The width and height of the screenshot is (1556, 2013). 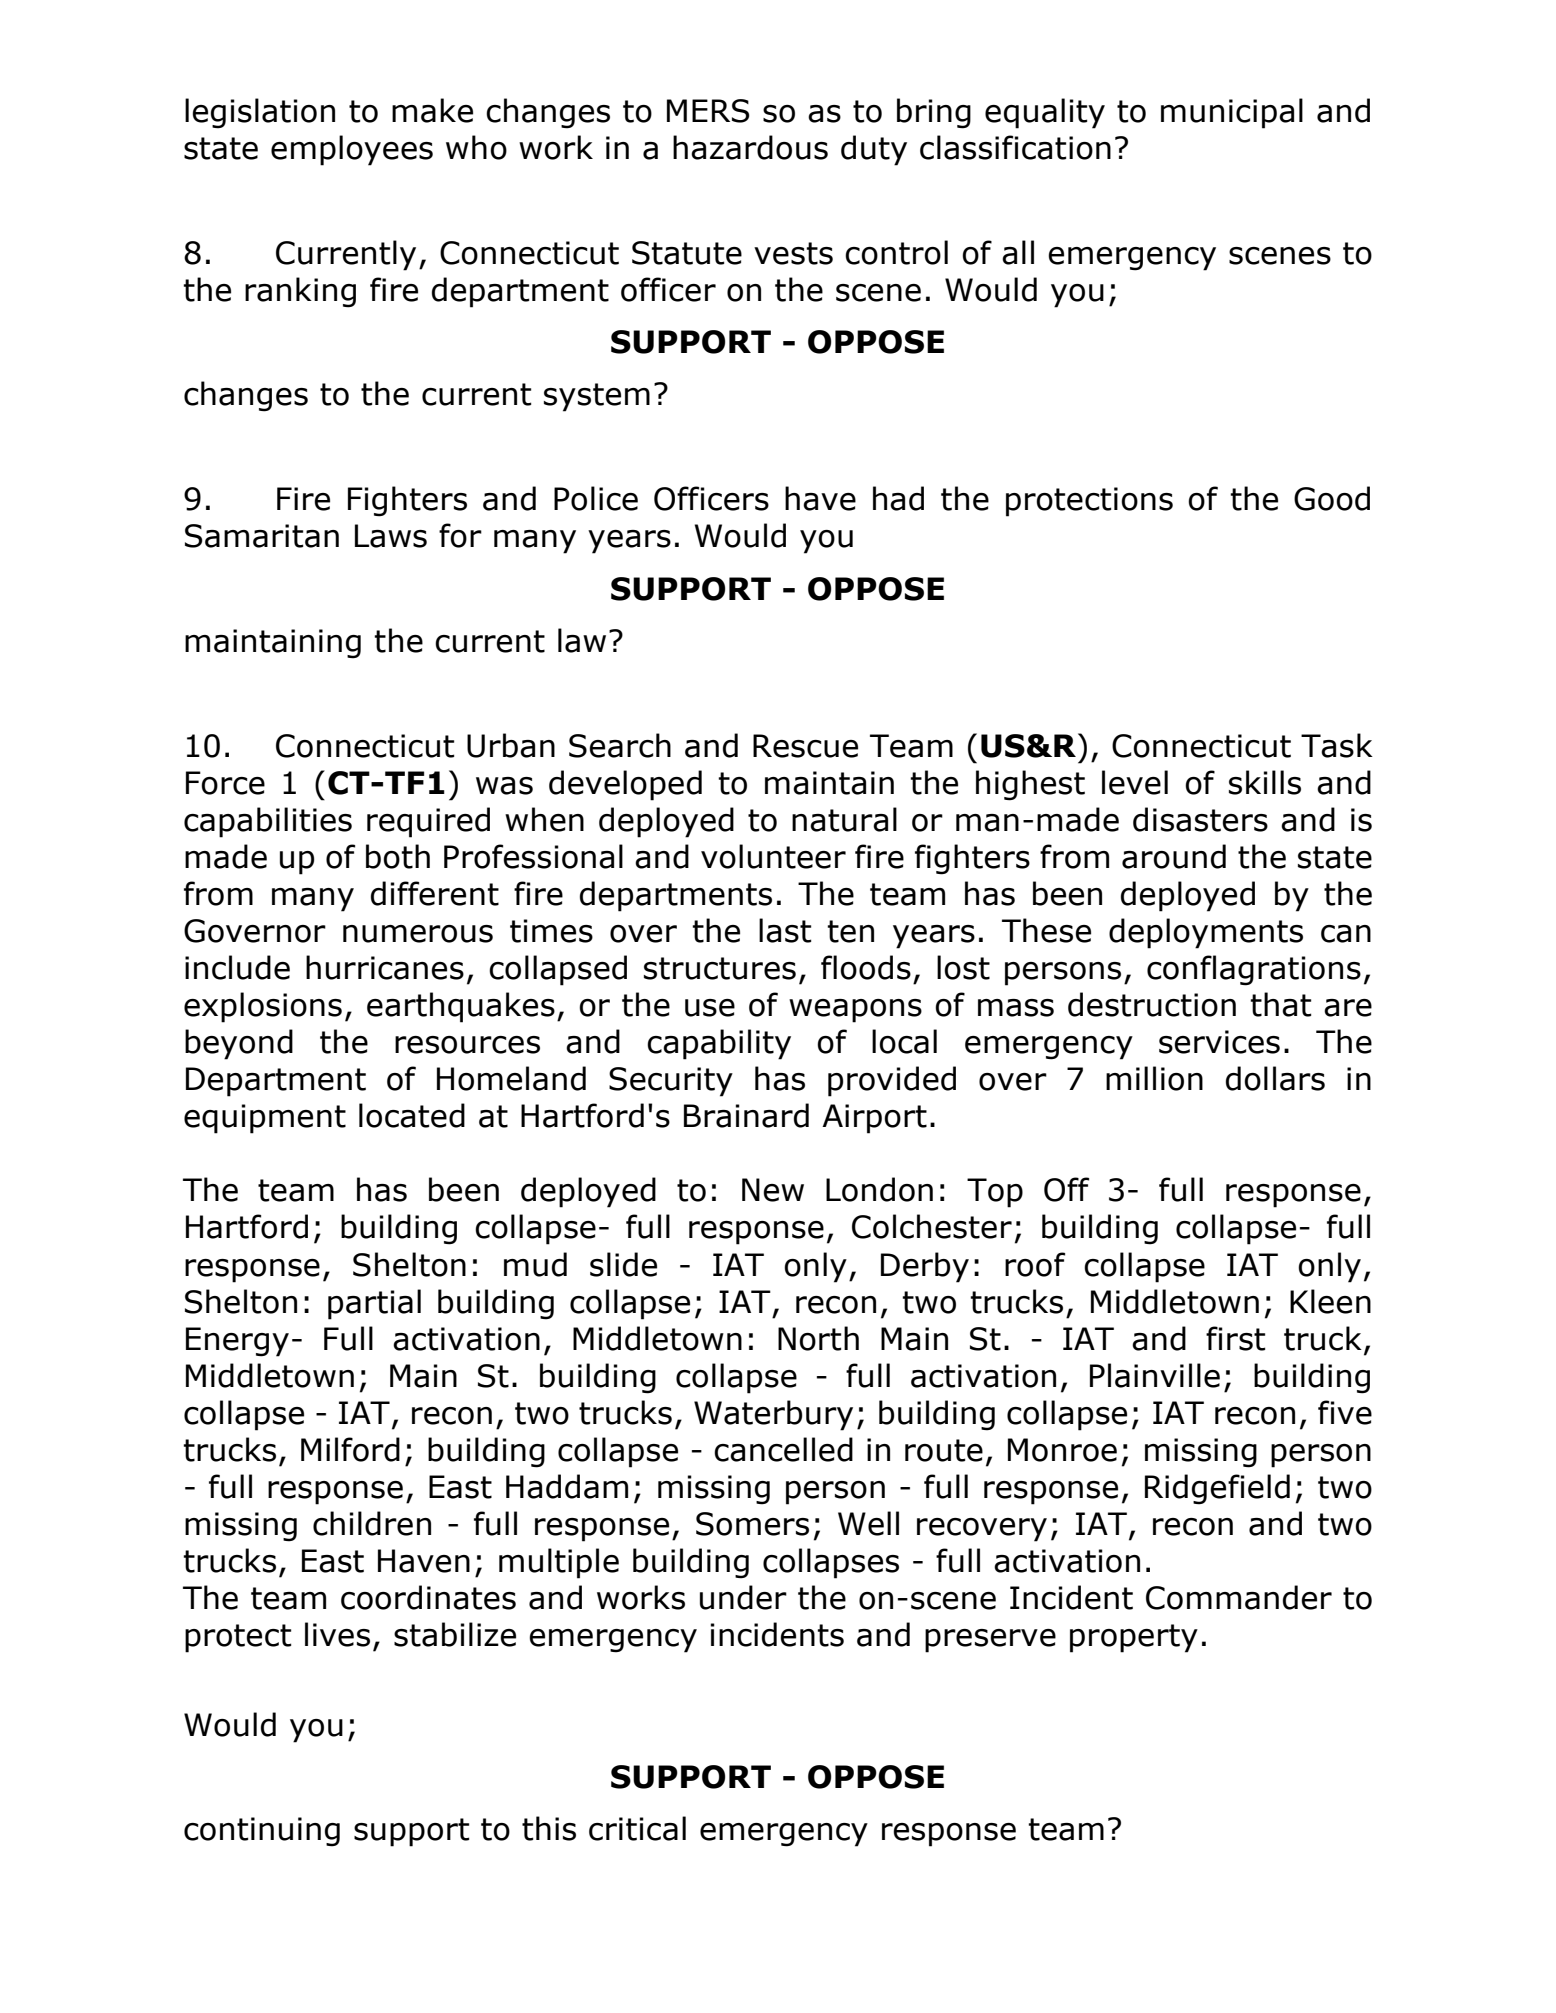 What do you see at coordinates (1232, 113) in the screenshot?
I see `municipal` at bounding box center [1232, 113].
